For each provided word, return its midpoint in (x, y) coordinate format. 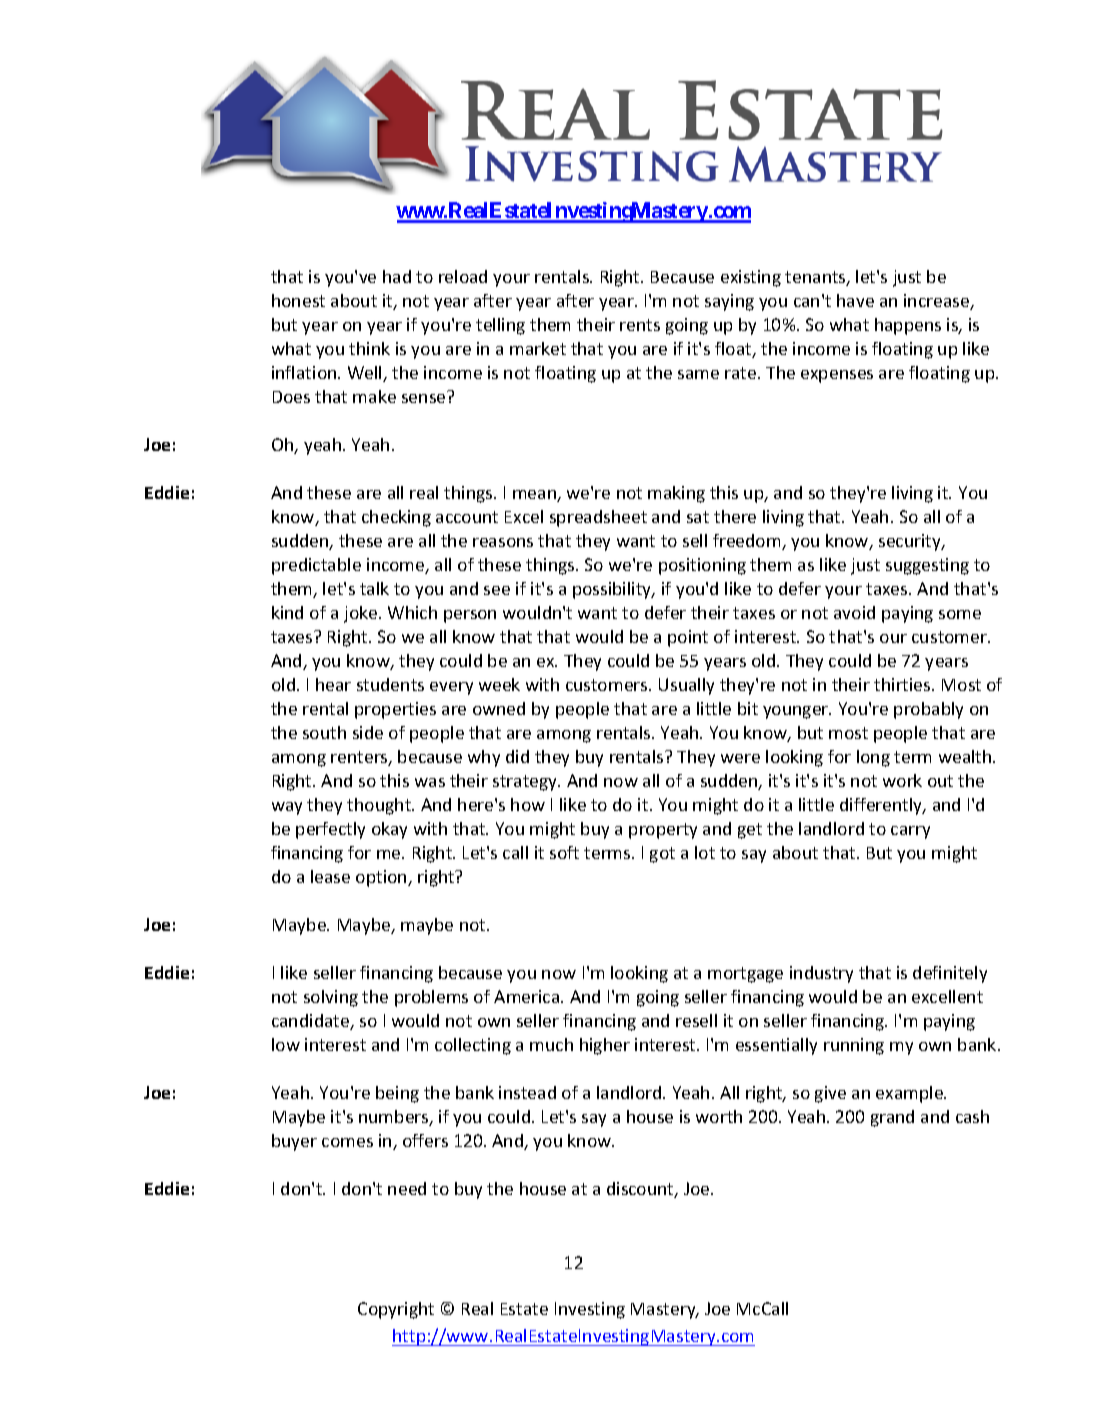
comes (347, 1142)
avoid (854, 612)
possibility (613, 590)
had (397, 276)
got (662, 855)
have (855, 300)
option (382, 878)
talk (374, 588)
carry (910, 832)
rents (640, 325)
